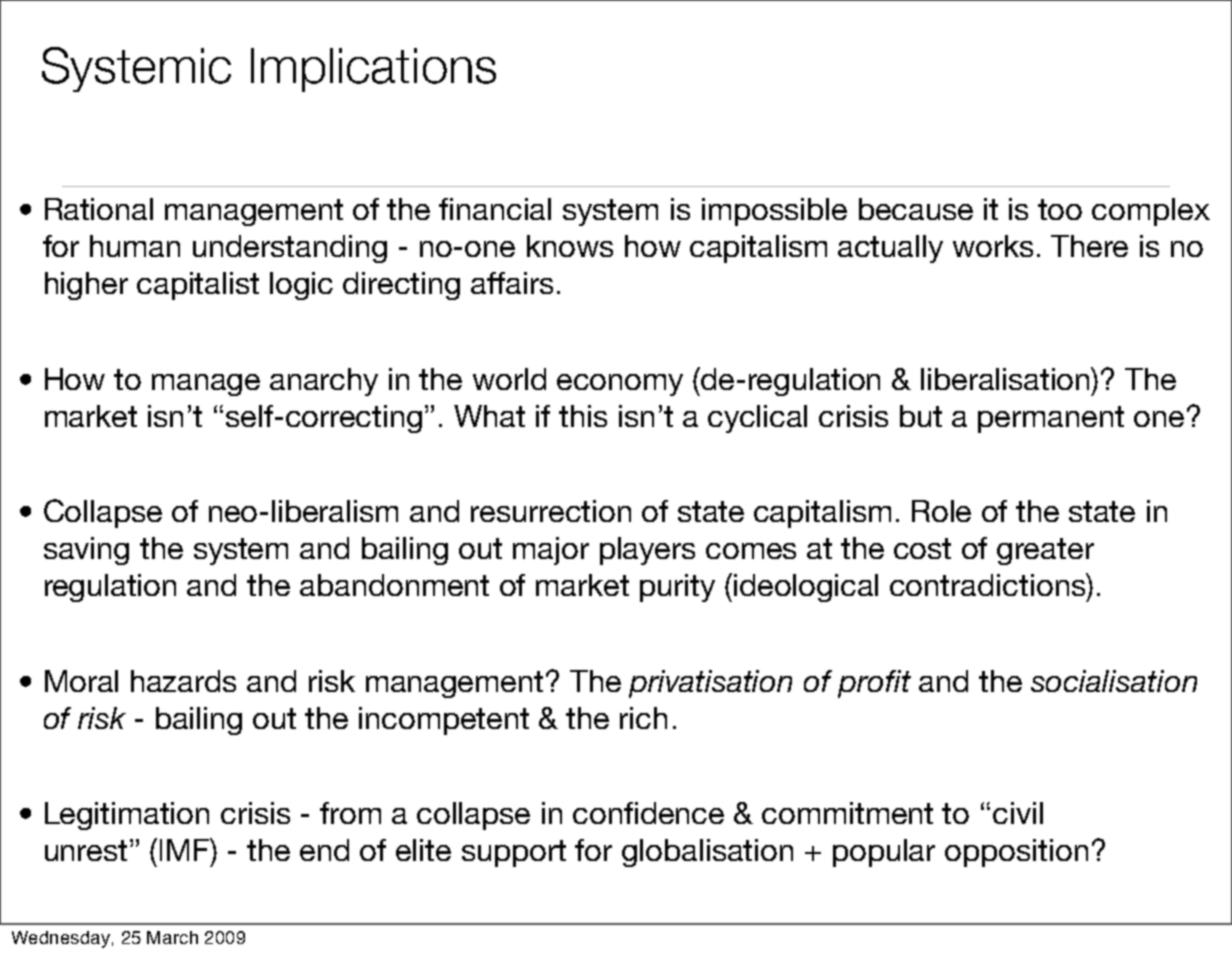 Image resolution: width=1232 pixels, height=955 pixels. I want to click on hazards, so click(183, 681).
